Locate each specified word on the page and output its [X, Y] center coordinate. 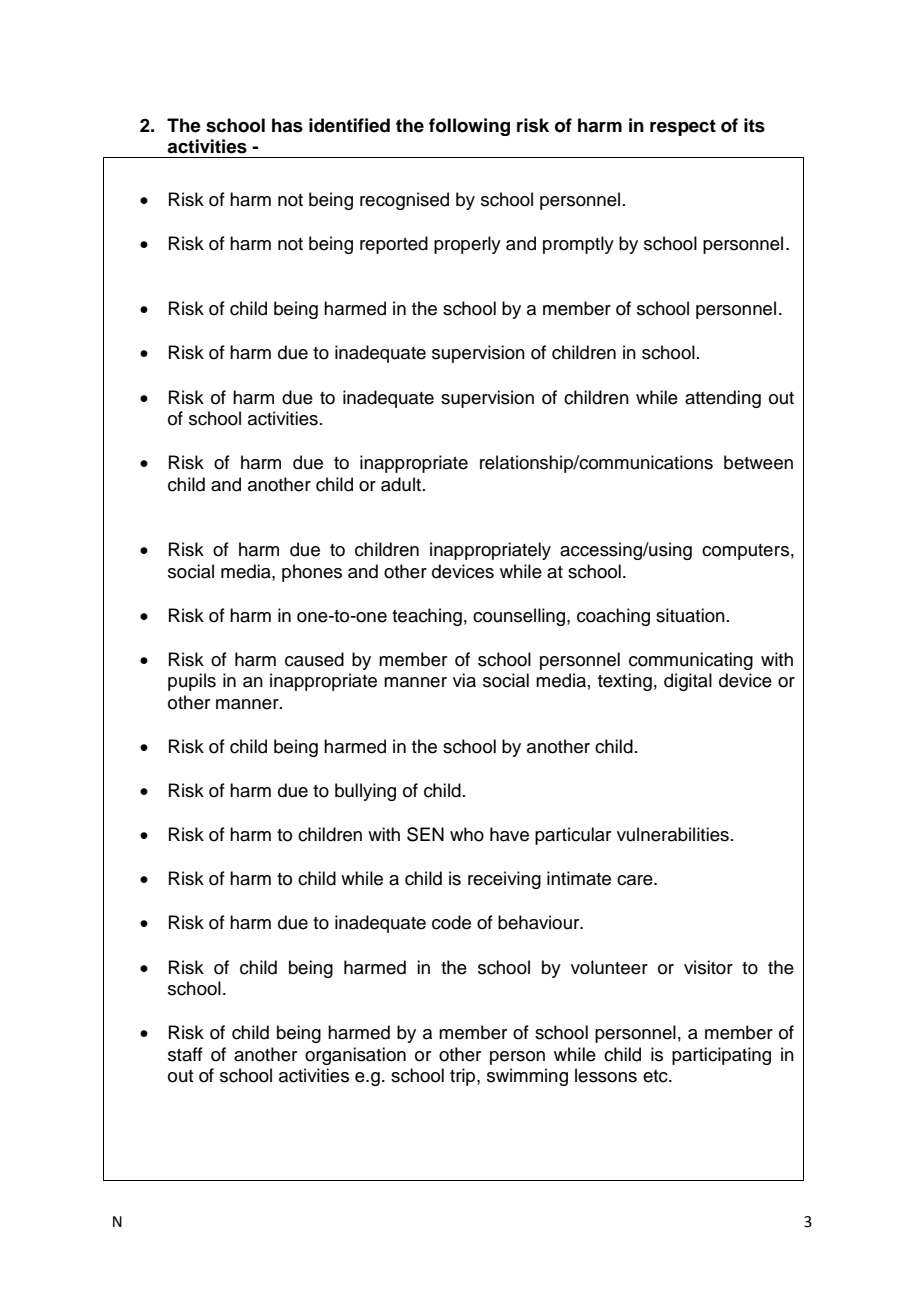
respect [683, 127]
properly [467, 245]
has [287, 125]
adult [401, 484]
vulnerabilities [673, 834]
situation [690, 615]
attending [723, 399]
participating [721, 1056]
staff [185, 1054]
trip [464, 1077]
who [467, 834]
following [469, 127]
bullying [365, 792]
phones [312, 573]
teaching [427, 617]
